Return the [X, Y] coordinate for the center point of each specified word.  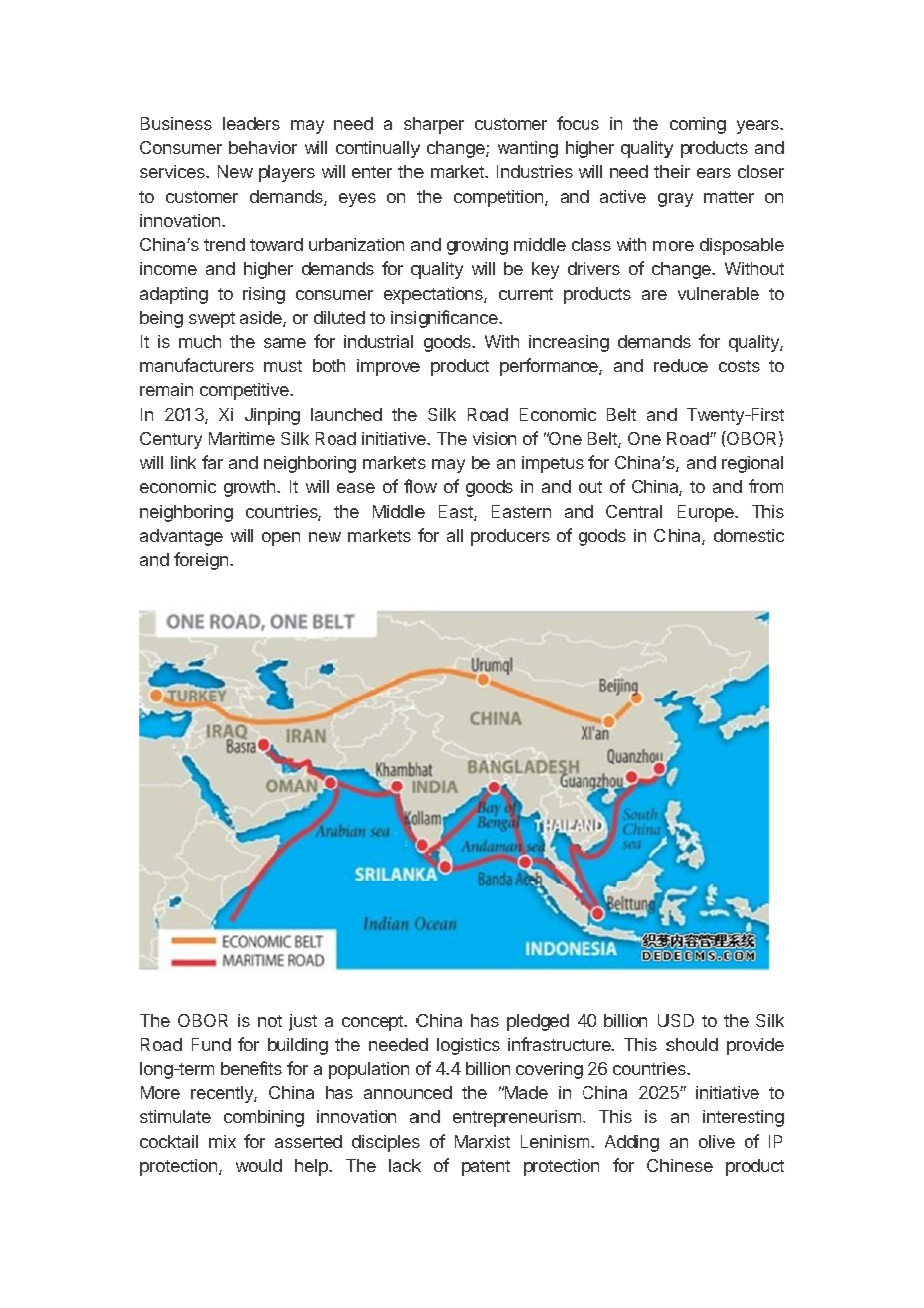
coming [698, 125]
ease [356, 488]
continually [378, 149]
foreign [202, 561]
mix [222, 1141]
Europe [707, 513]
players [287, 173]
